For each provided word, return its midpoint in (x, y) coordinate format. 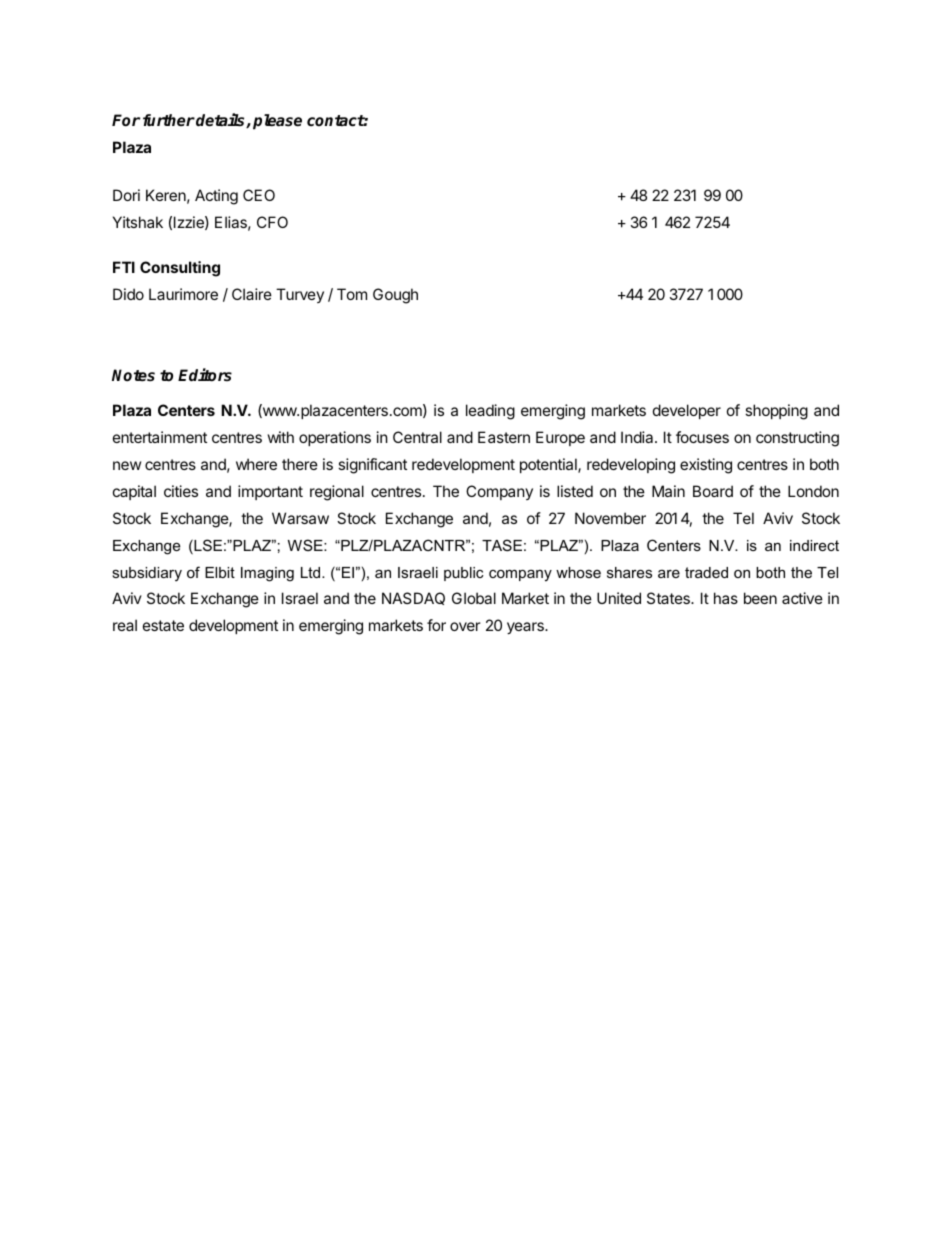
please (277, 122)
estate (163, 625)
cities (181, 491)
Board (713, 491)
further (169, 120)
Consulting (180, 269)
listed (575, 491)
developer (687, 411)
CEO (259, 195)
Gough (395, 296)
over (465, 626)
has (726, 598)
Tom (352, 294)
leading (490, 412)
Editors (205, 375)
